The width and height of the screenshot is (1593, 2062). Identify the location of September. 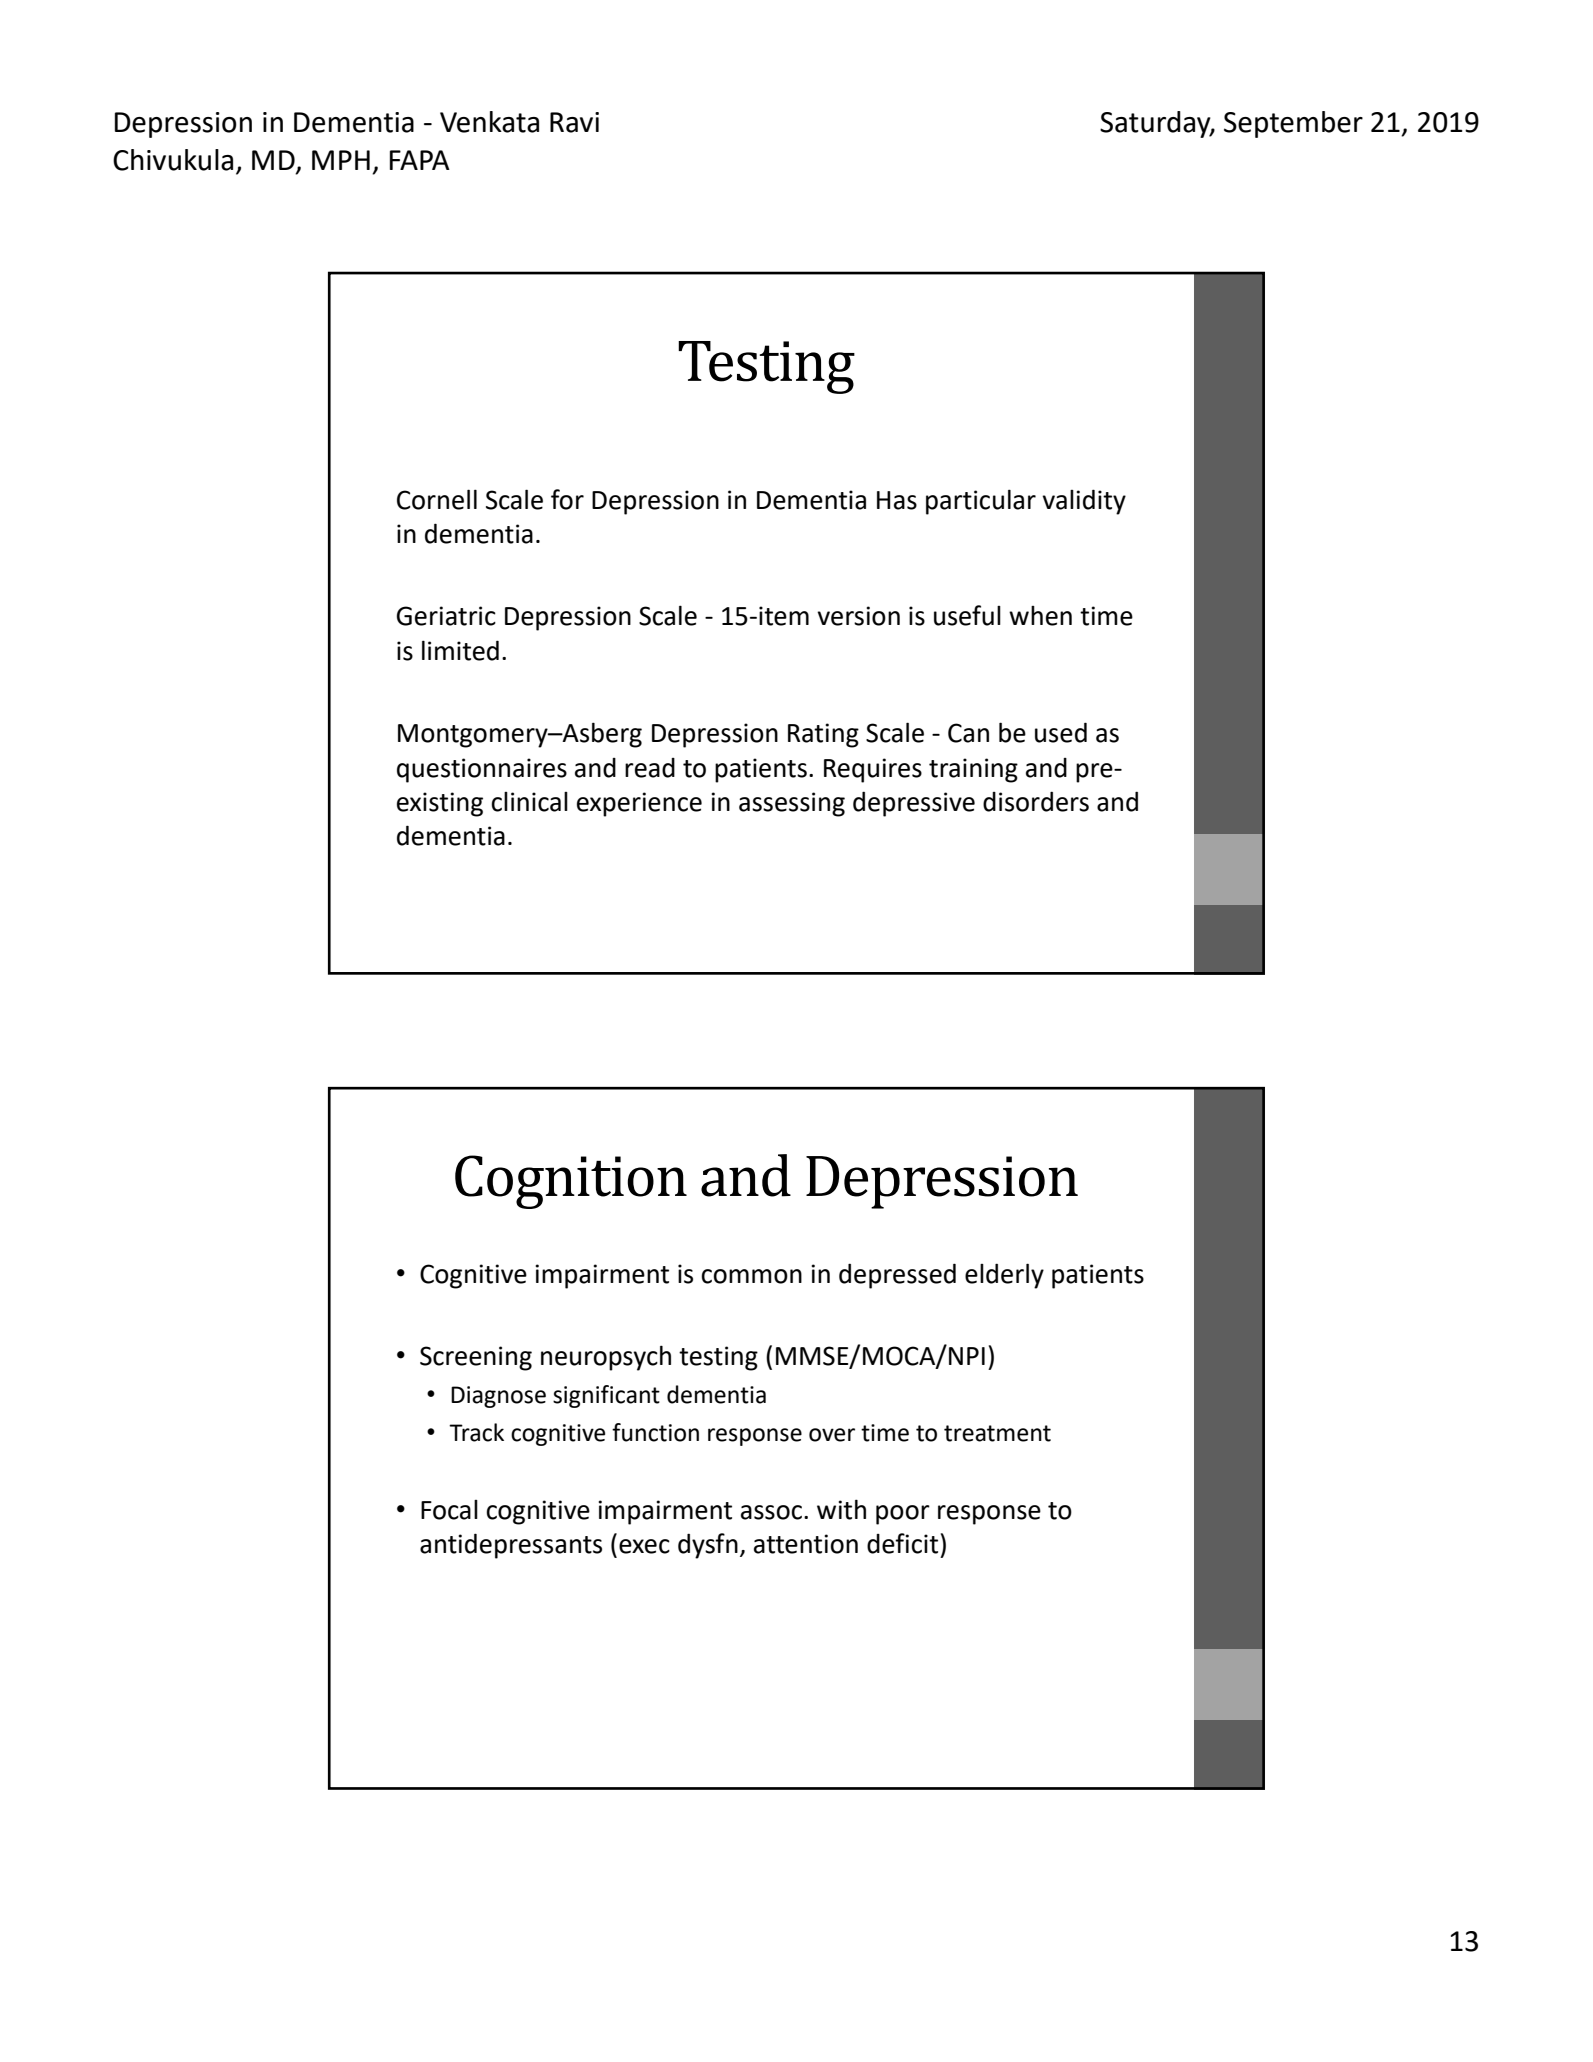
(1293, 124).
